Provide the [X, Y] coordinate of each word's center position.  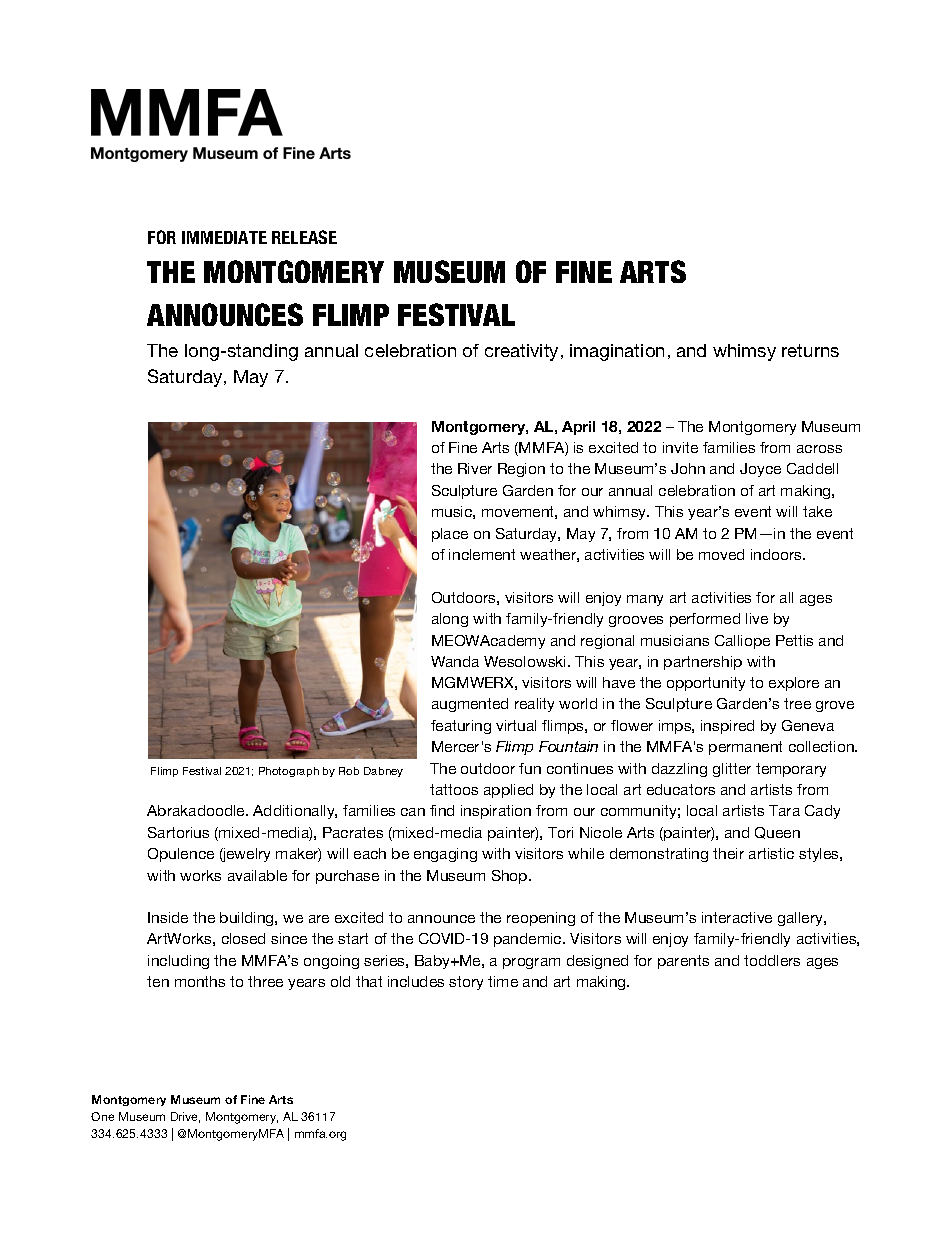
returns [810, 350]
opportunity [706, 684]
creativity [523, 352]
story [466, 983]
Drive [185, 1117]
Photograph [289, 772]
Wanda [455, 661]
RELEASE [304, 237]
